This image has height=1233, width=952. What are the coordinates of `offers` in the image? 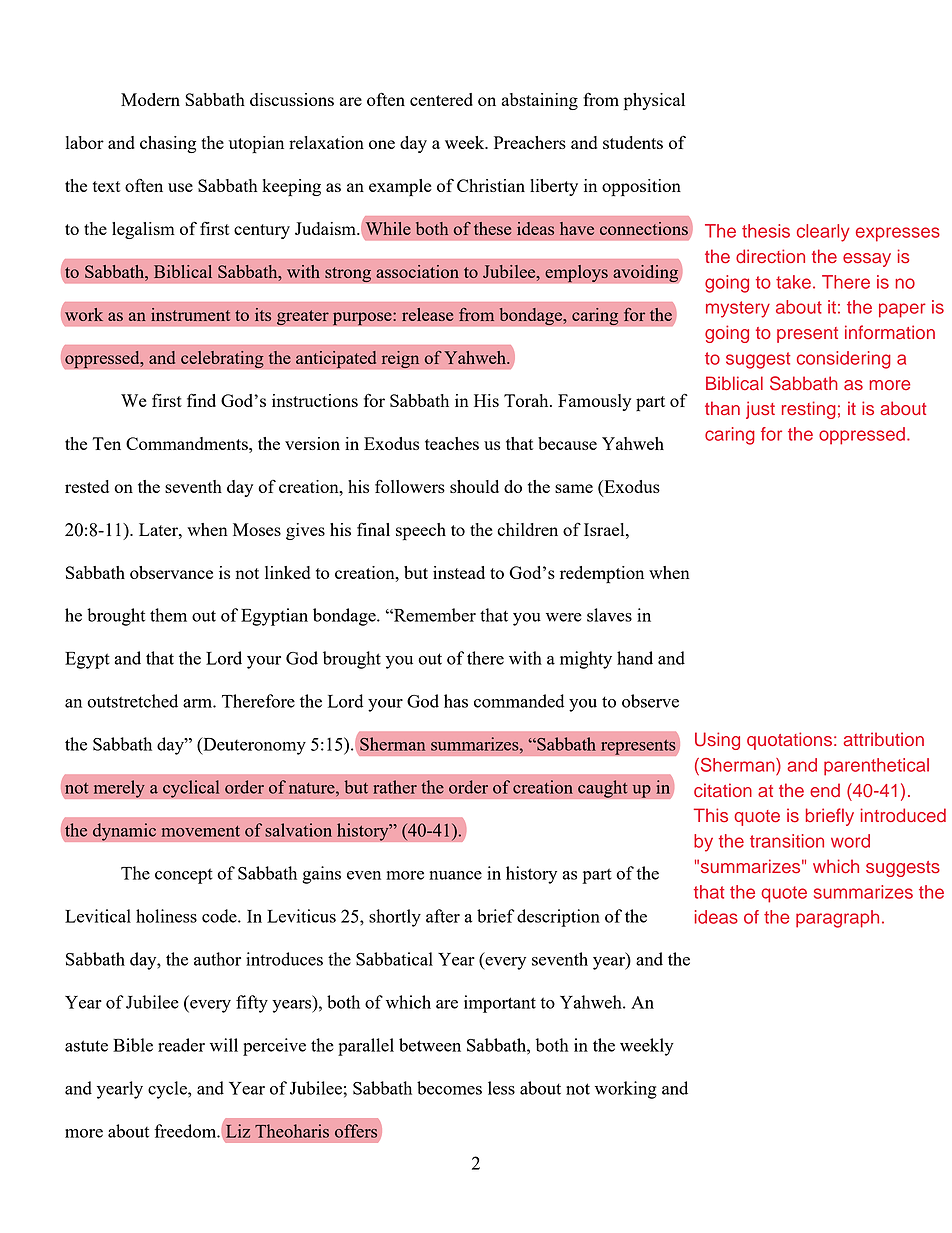 It's located at (356, 1131).
